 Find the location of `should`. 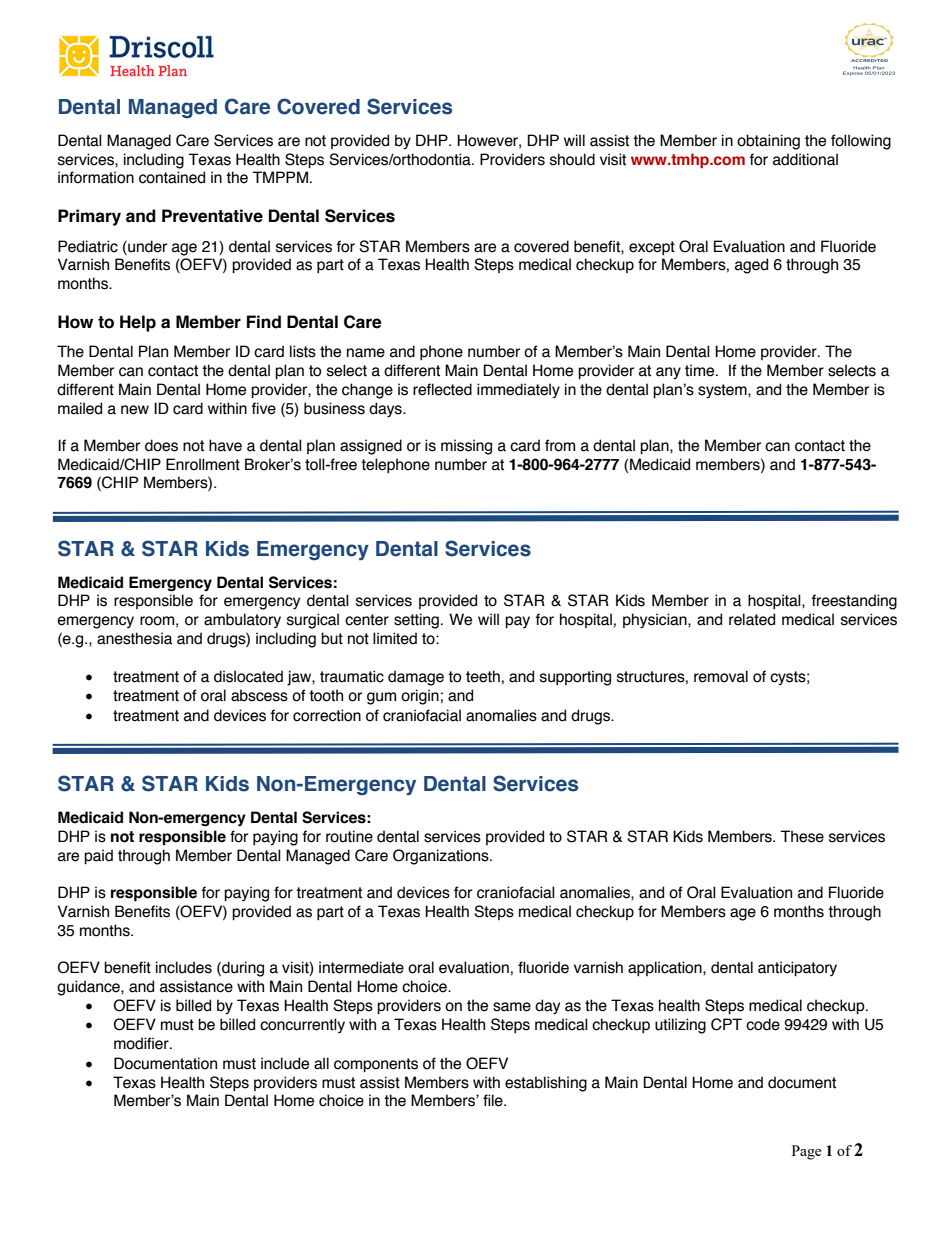

should is located at coordinates (572, 159).
